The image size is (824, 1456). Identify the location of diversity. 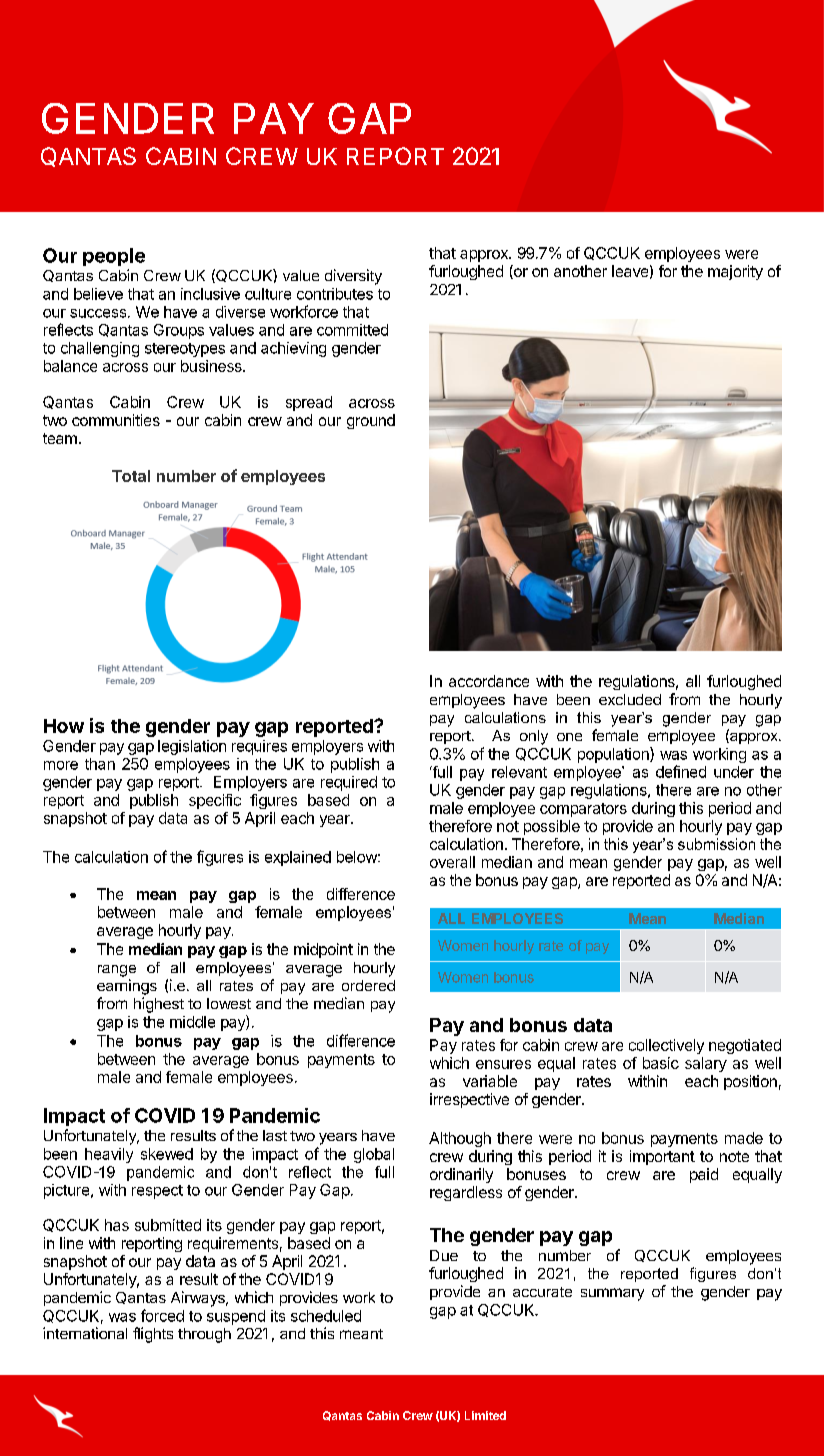
(353, 277).
